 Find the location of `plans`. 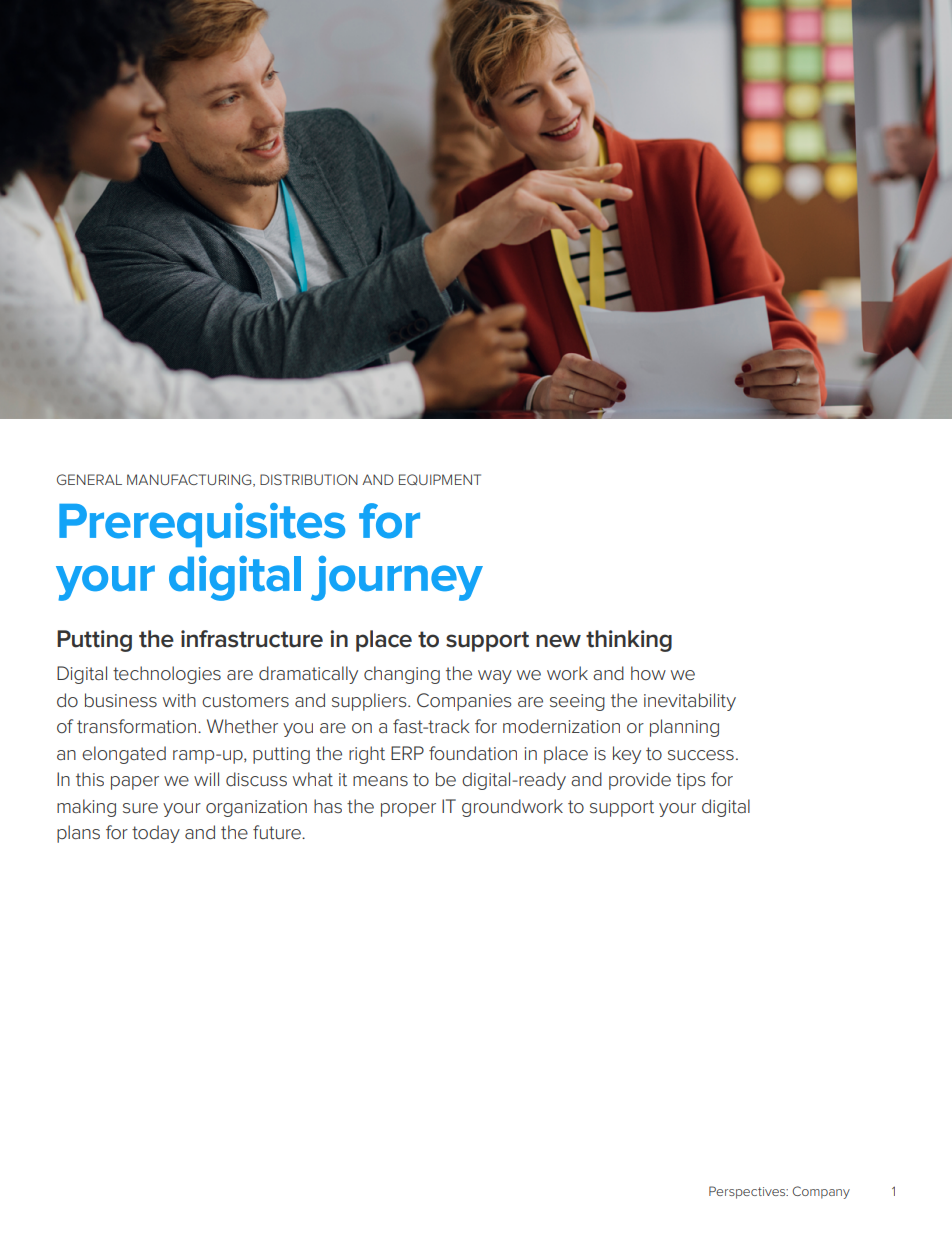

plans is located at coordinates (78, 834).
